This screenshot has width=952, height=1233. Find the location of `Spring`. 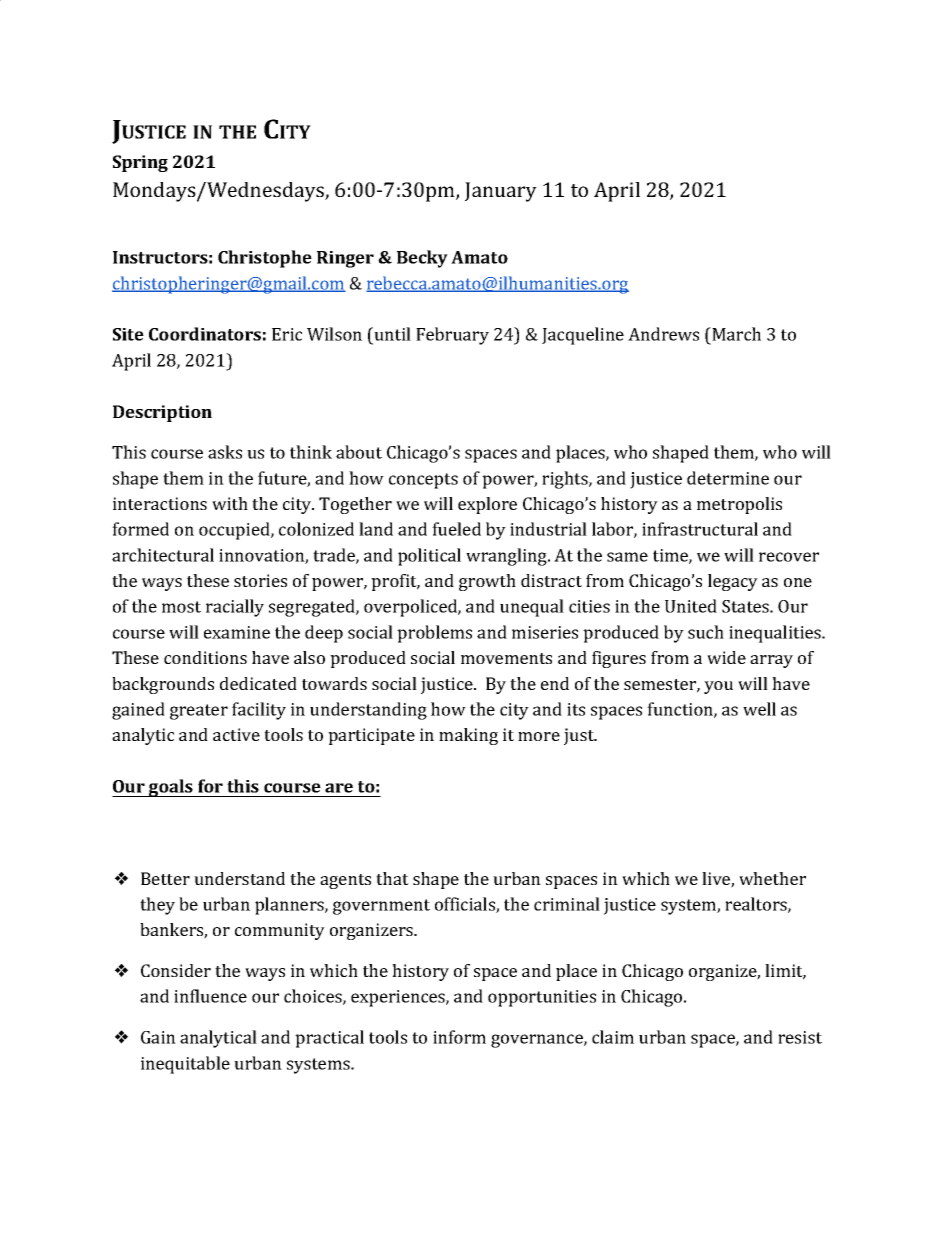

Spring is located at coordinates (140, 163).
